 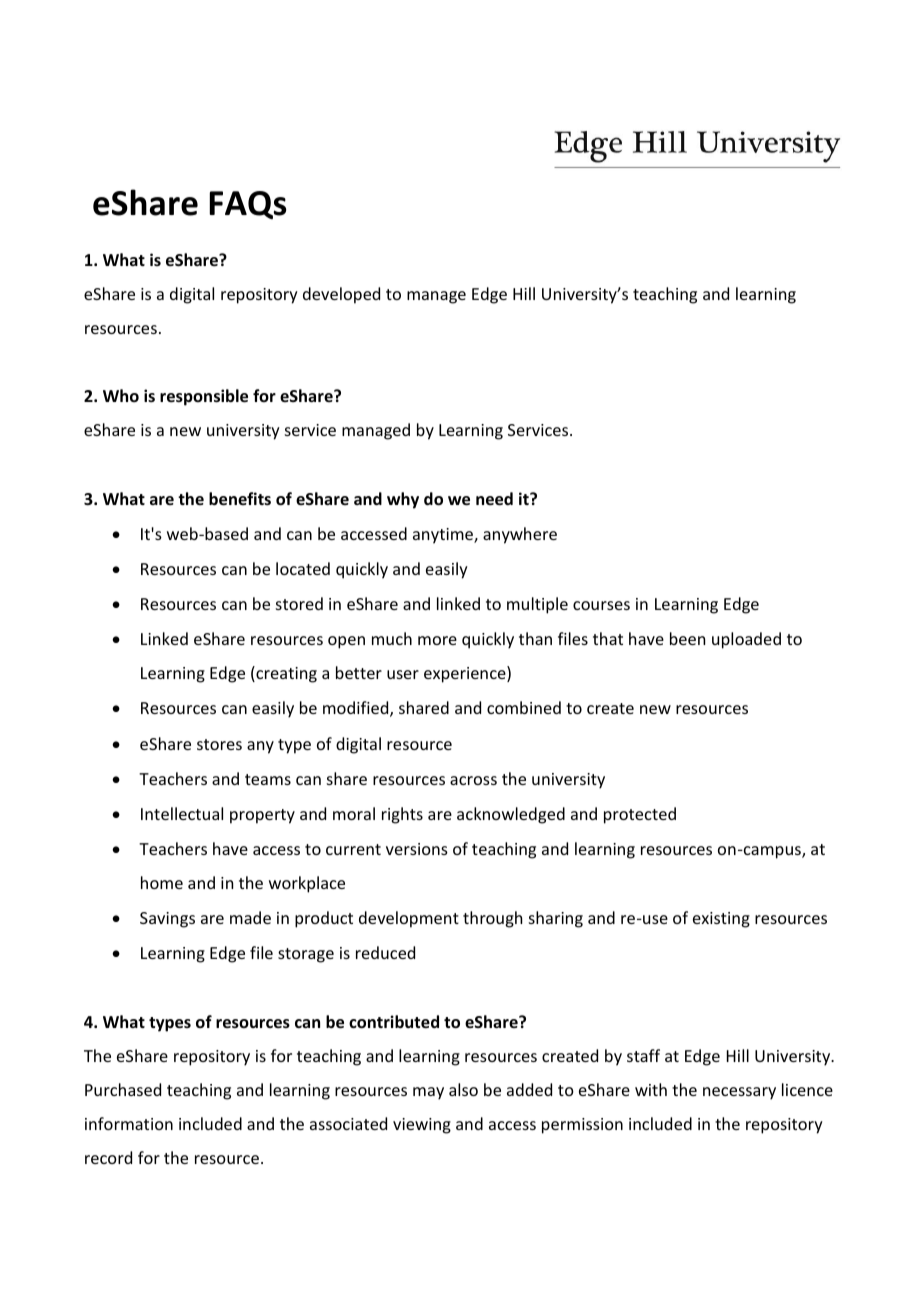 I want to click on need, so click(x=494, y=499).
